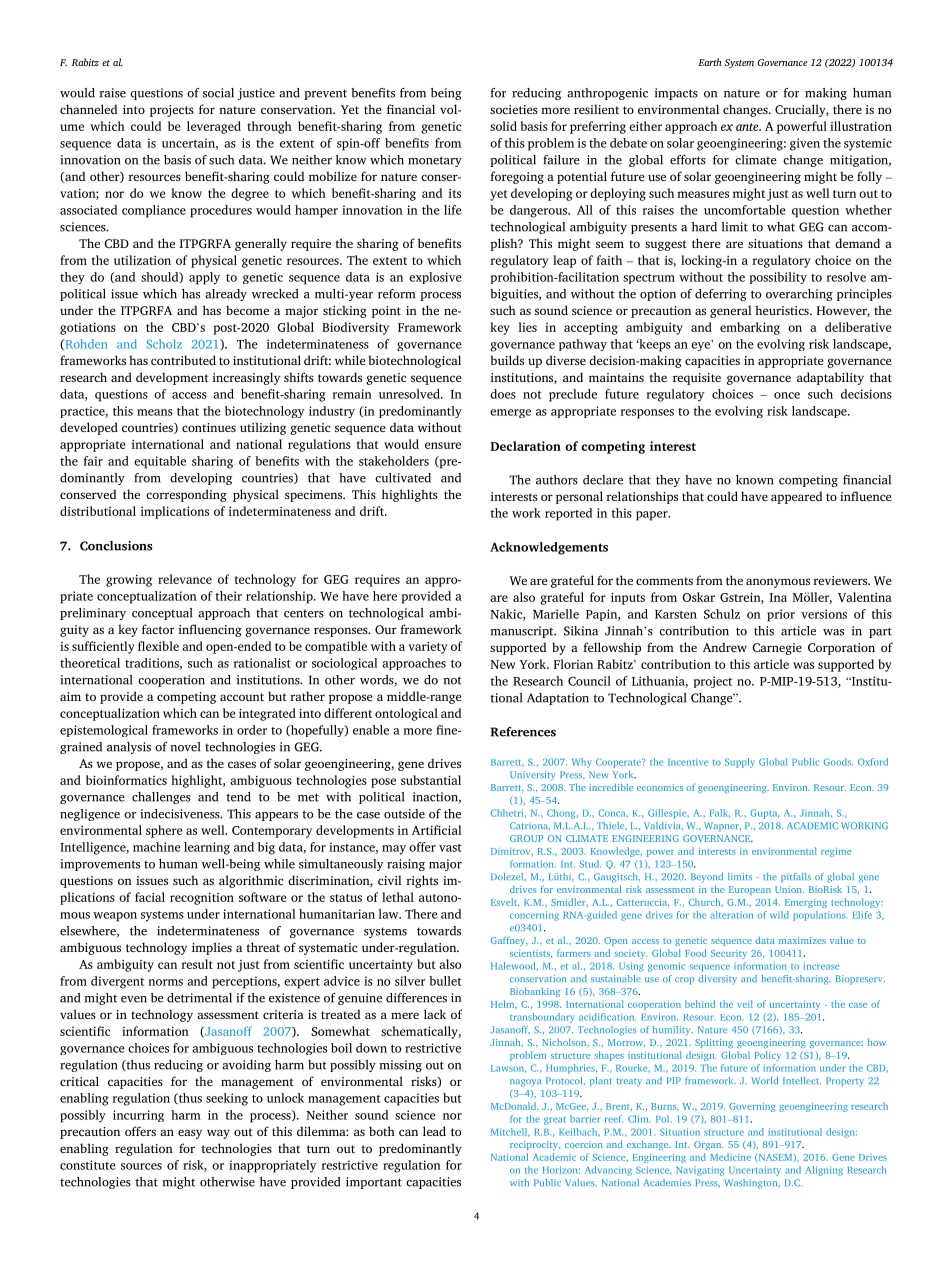 The width and height of the page is (952, 1270). Describe the element at coordinates (824, 1171) in the page. I see `Aligning` at that location.
